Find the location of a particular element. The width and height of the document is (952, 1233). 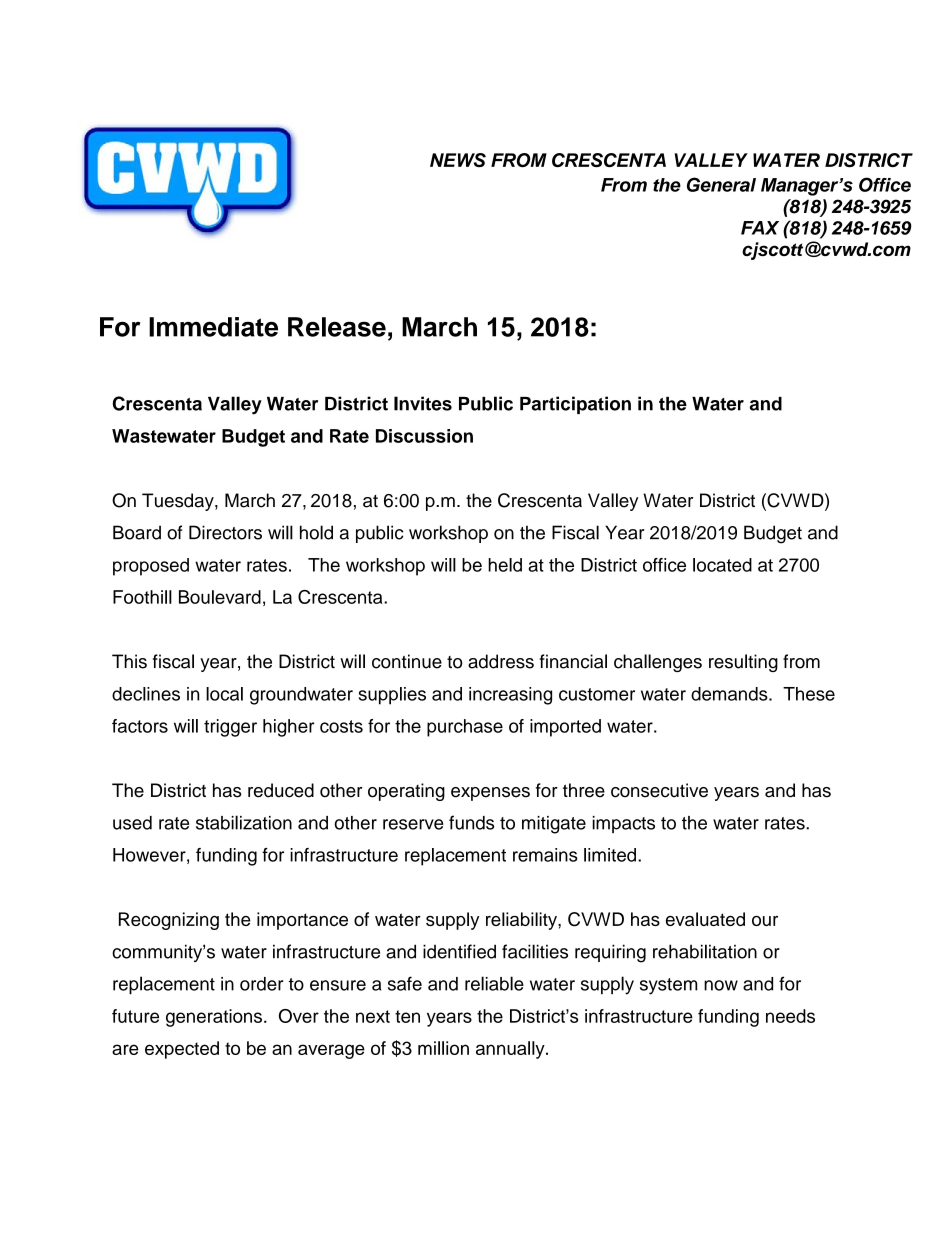

trigger is located at coordinates (230, 728).
